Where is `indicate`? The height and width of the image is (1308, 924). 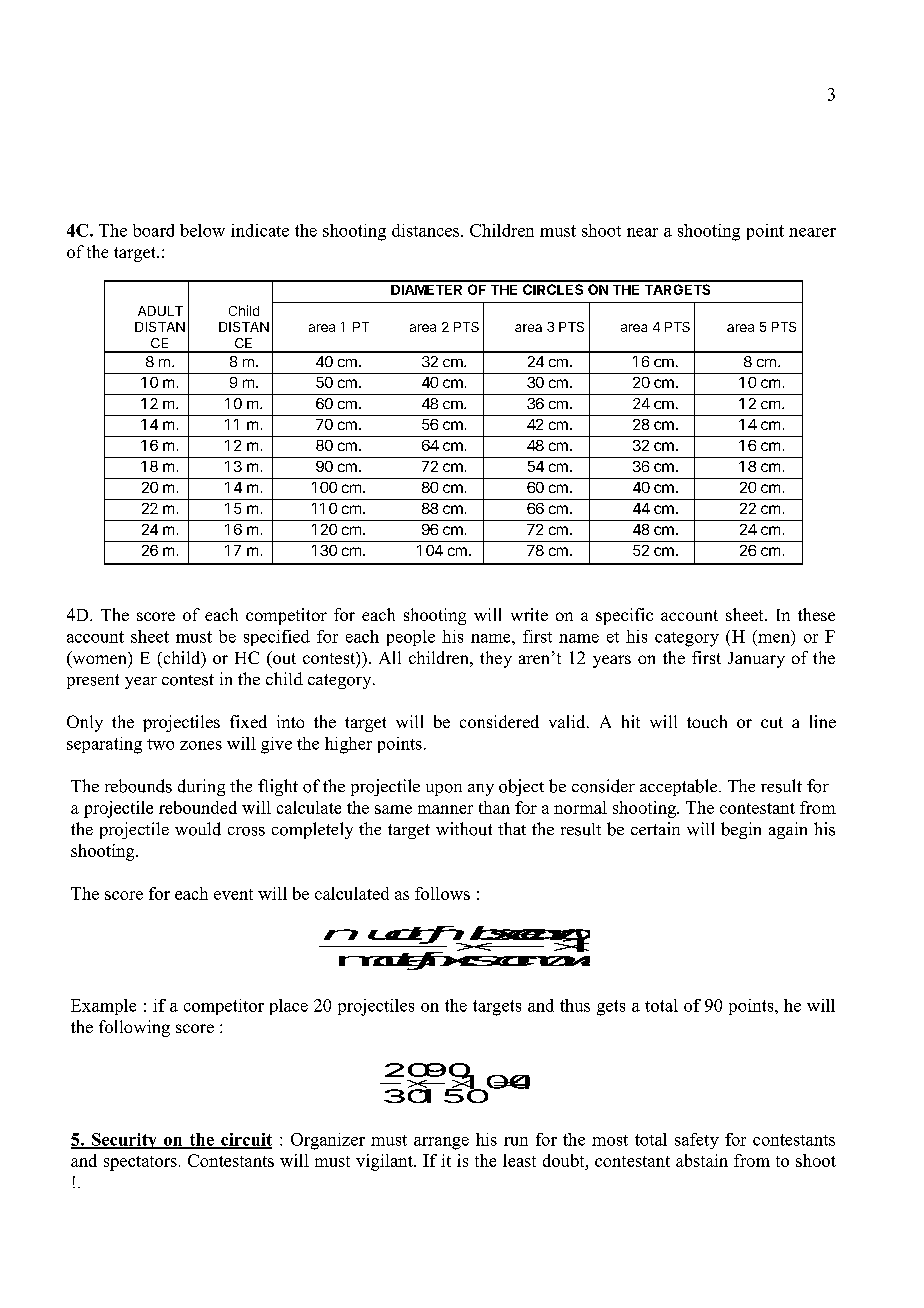
indicate is located at coordinates (260, 230).
